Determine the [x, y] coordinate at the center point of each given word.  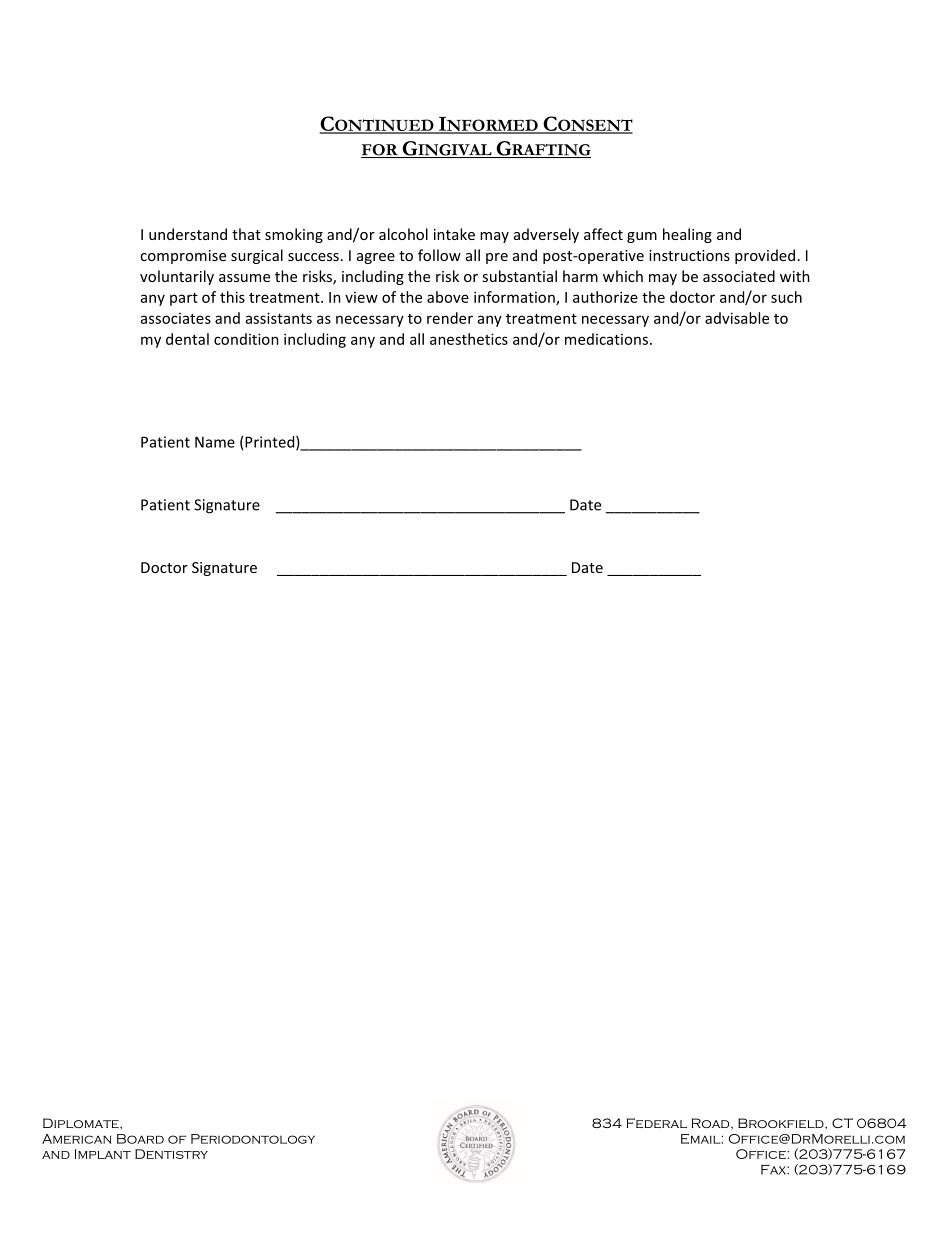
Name [215, 442]
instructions [689, 255]
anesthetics [469, 339]
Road [711, 1124]
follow [439, 255]
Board [140, 1139]
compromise [183, 257]
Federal [656, 1123]
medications [608, 339]
